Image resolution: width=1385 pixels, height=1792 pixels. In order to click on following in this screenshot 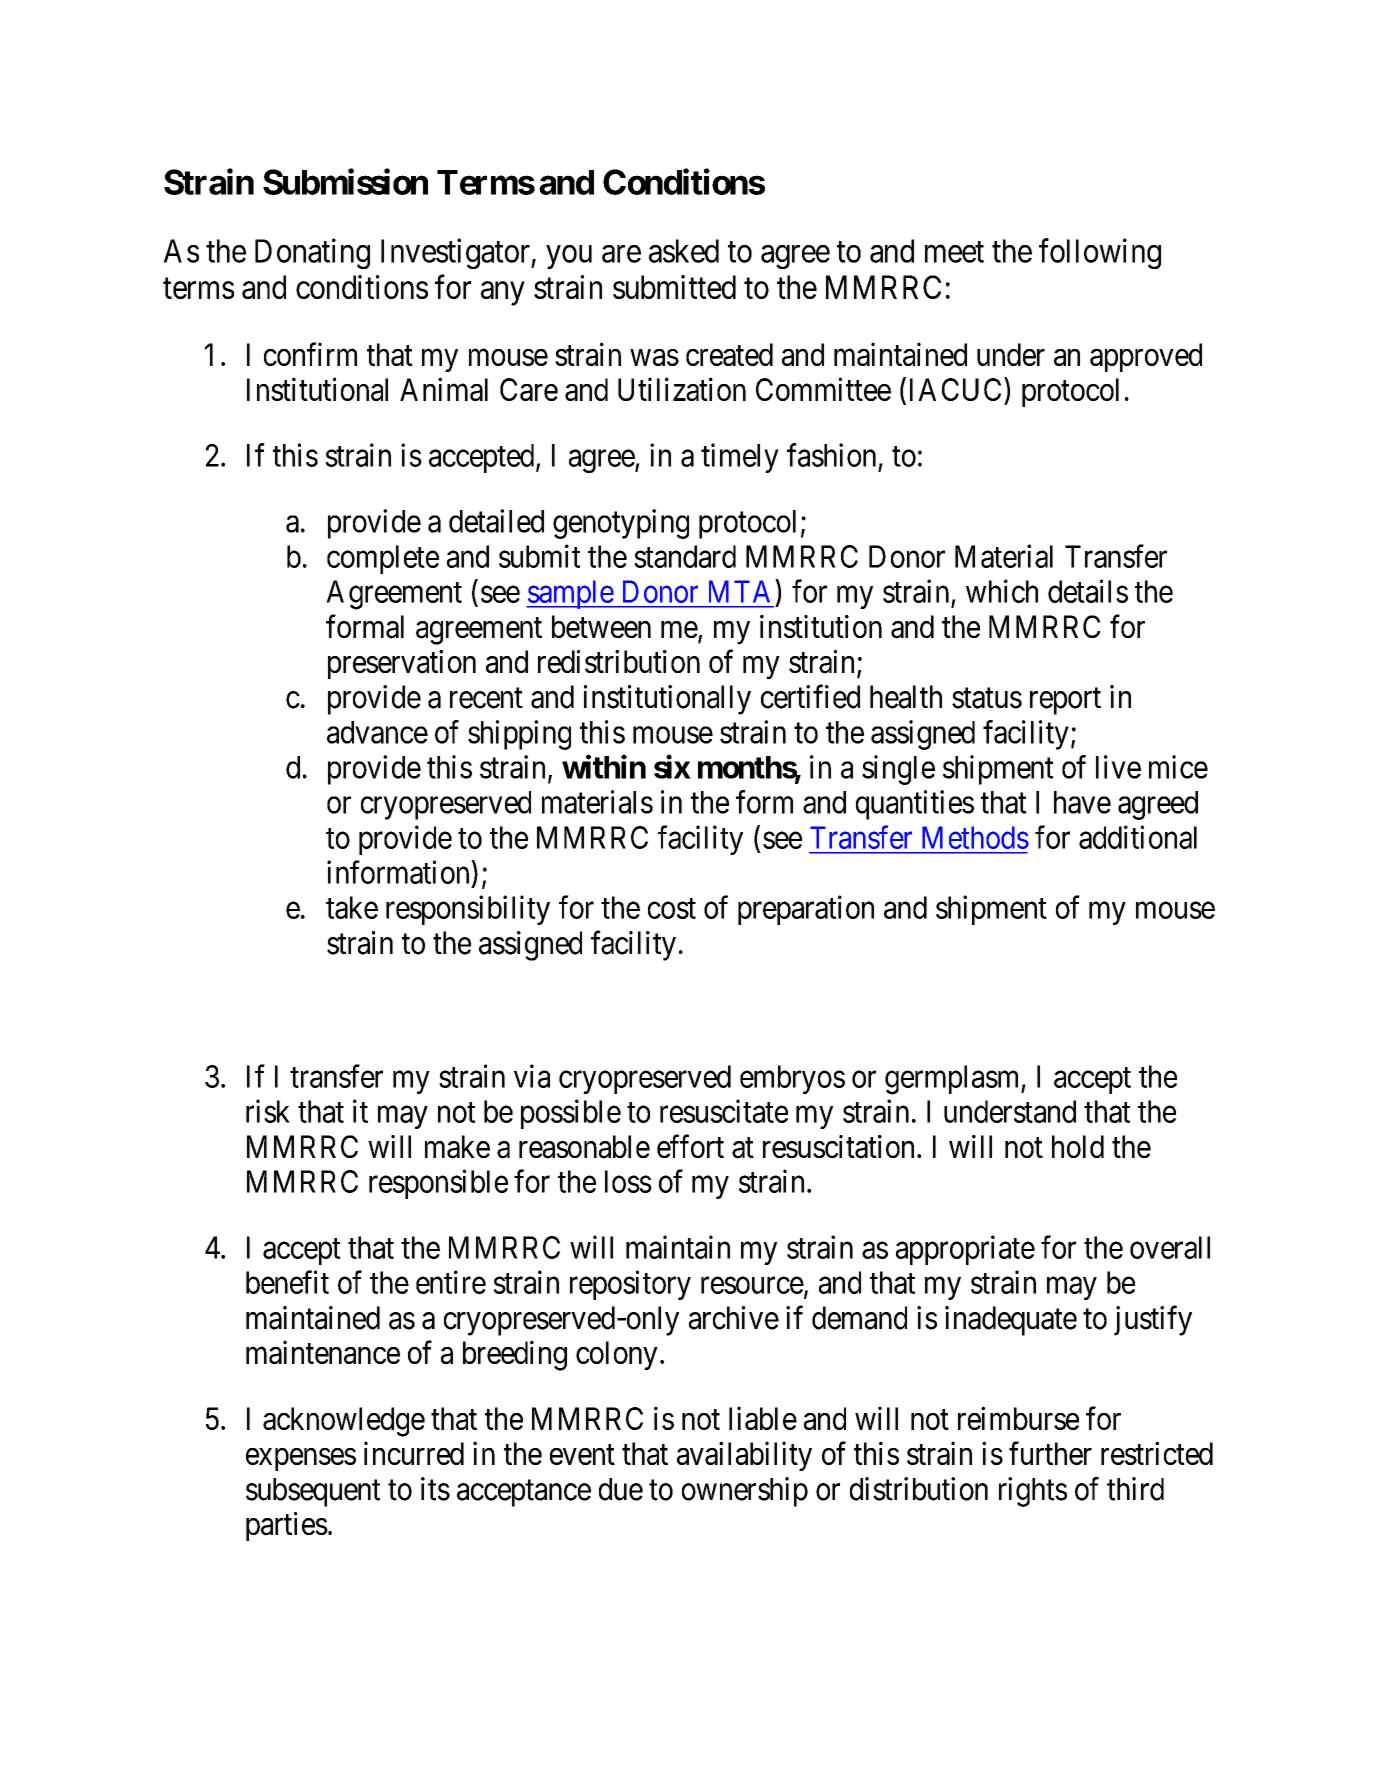, I will do `click(1100, 253)`.
